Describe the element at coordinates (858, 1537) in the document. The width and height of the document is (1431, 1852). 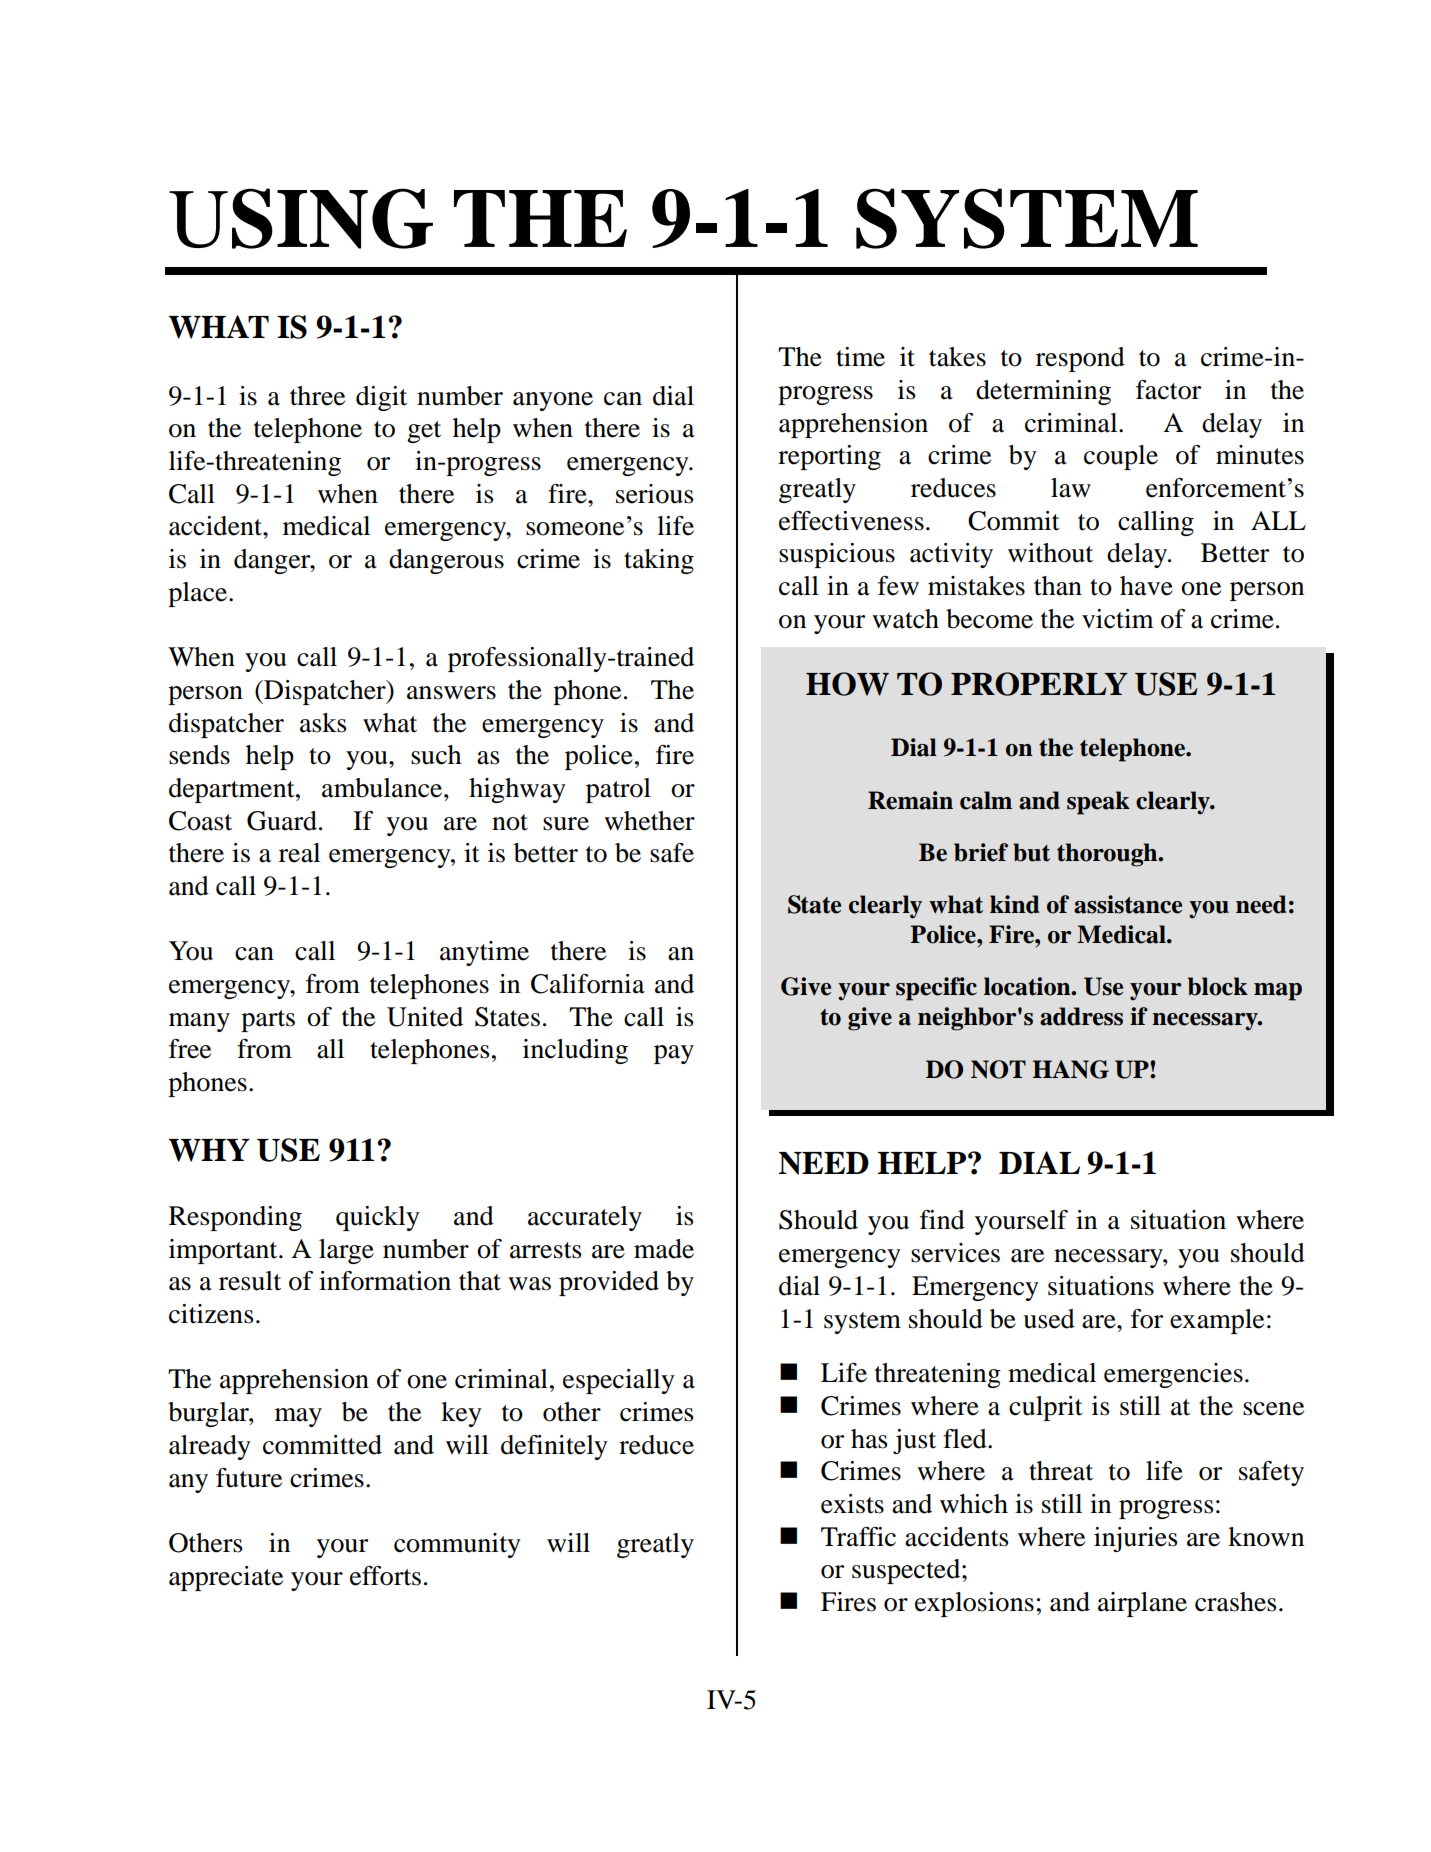
I see `Traffic` at that location.
